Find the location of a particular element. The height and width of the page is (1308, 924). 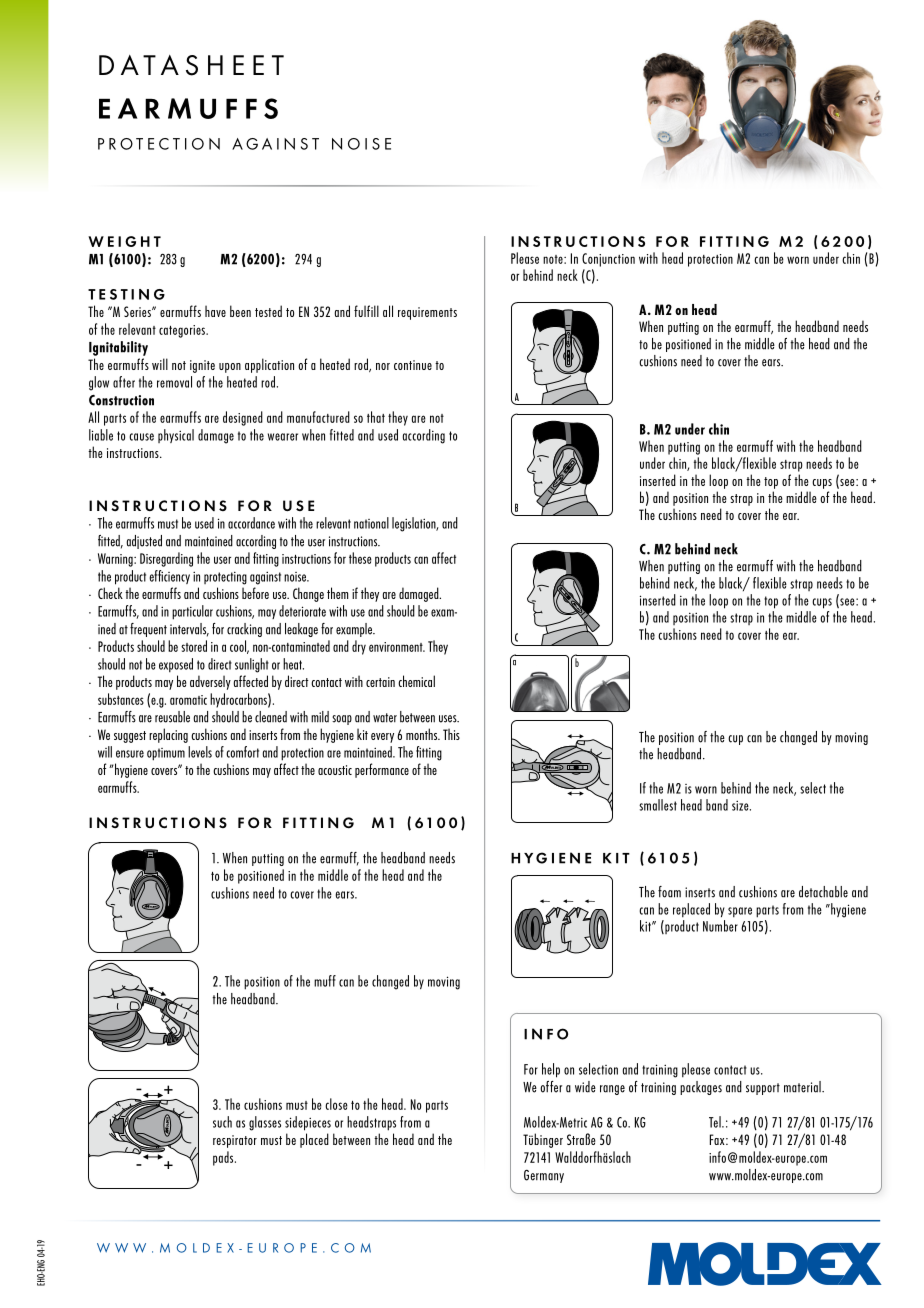

size is located at coordinates (741, 805).
